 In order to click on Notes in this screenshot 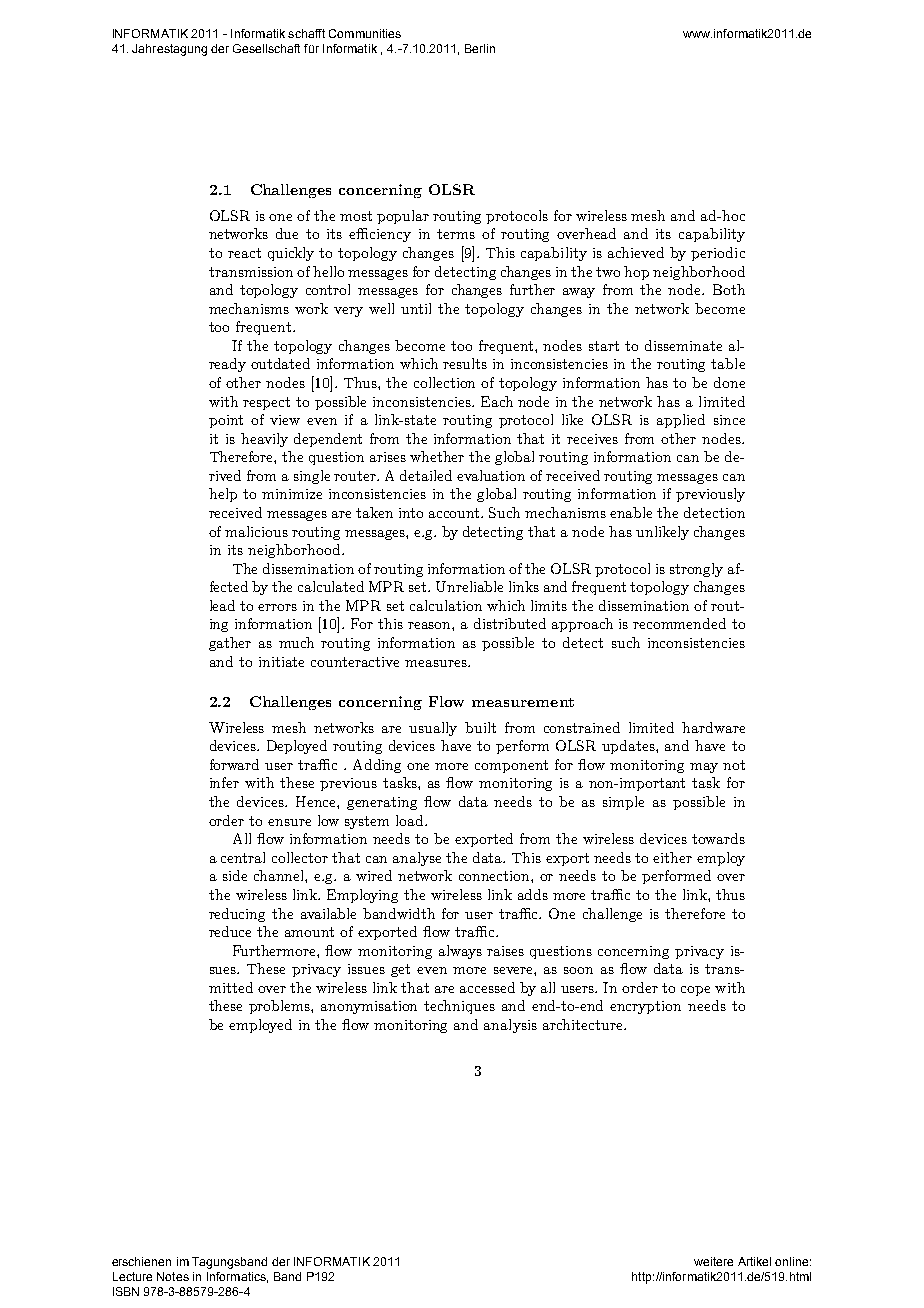, I will do `click(173, 1276)`.
